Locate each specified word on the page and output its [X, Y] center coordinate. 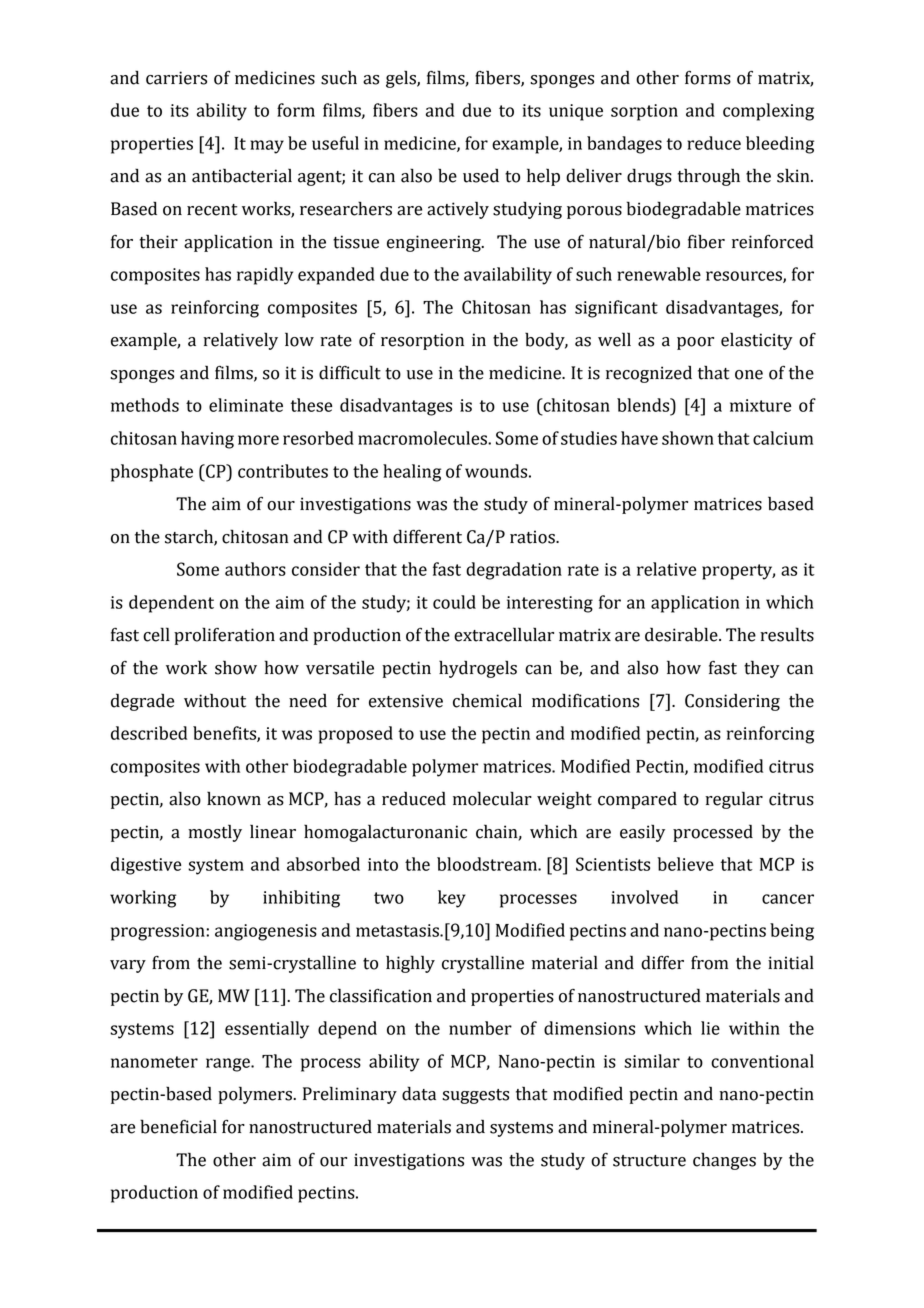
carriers [176, 78]
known [234, 799]
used [481, 176]
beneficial [178, 1126]
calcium [783, 438]
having [207, 440]
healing [412, 473]
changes [724, 1161]
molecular [492, 798]
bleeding [780, 145]
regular [734, 800]
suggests [475, 1096]
